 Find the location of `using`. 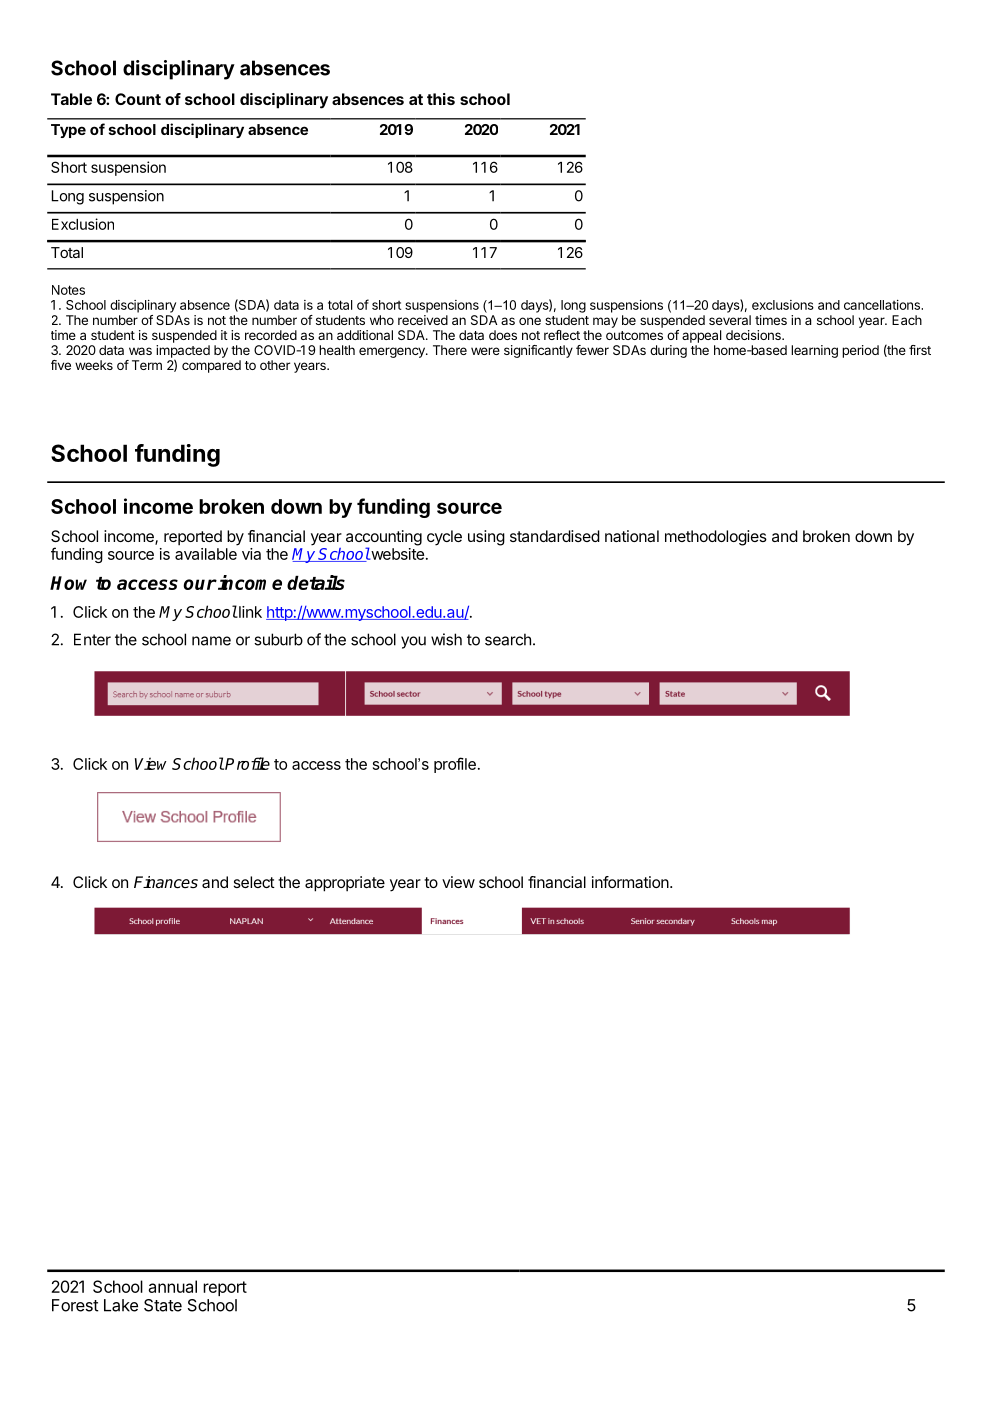

using is located at coordinates (486, 538).
